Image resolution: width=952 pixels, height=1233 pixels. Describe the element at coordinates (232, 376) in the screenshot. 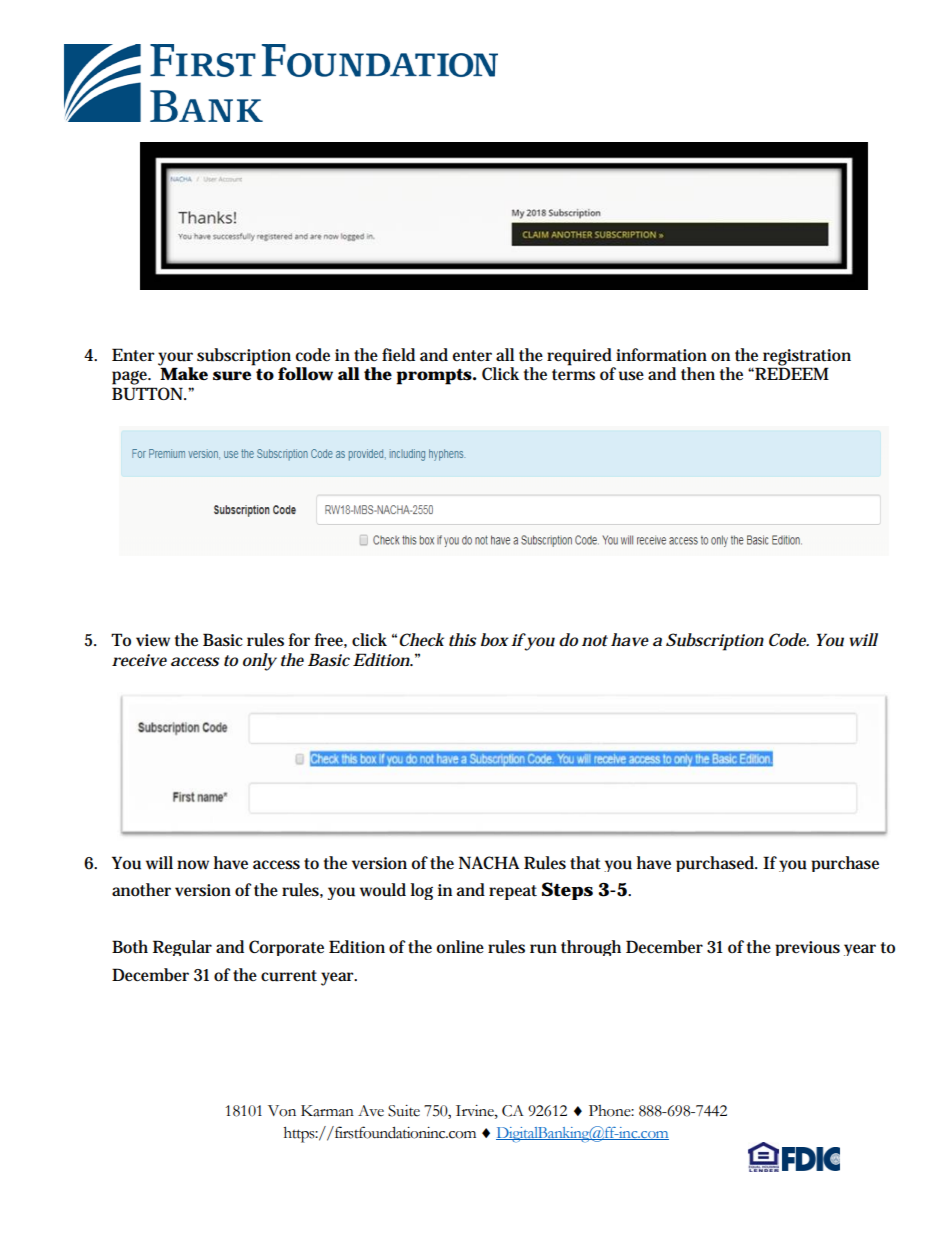

I see `sure` at that location.
